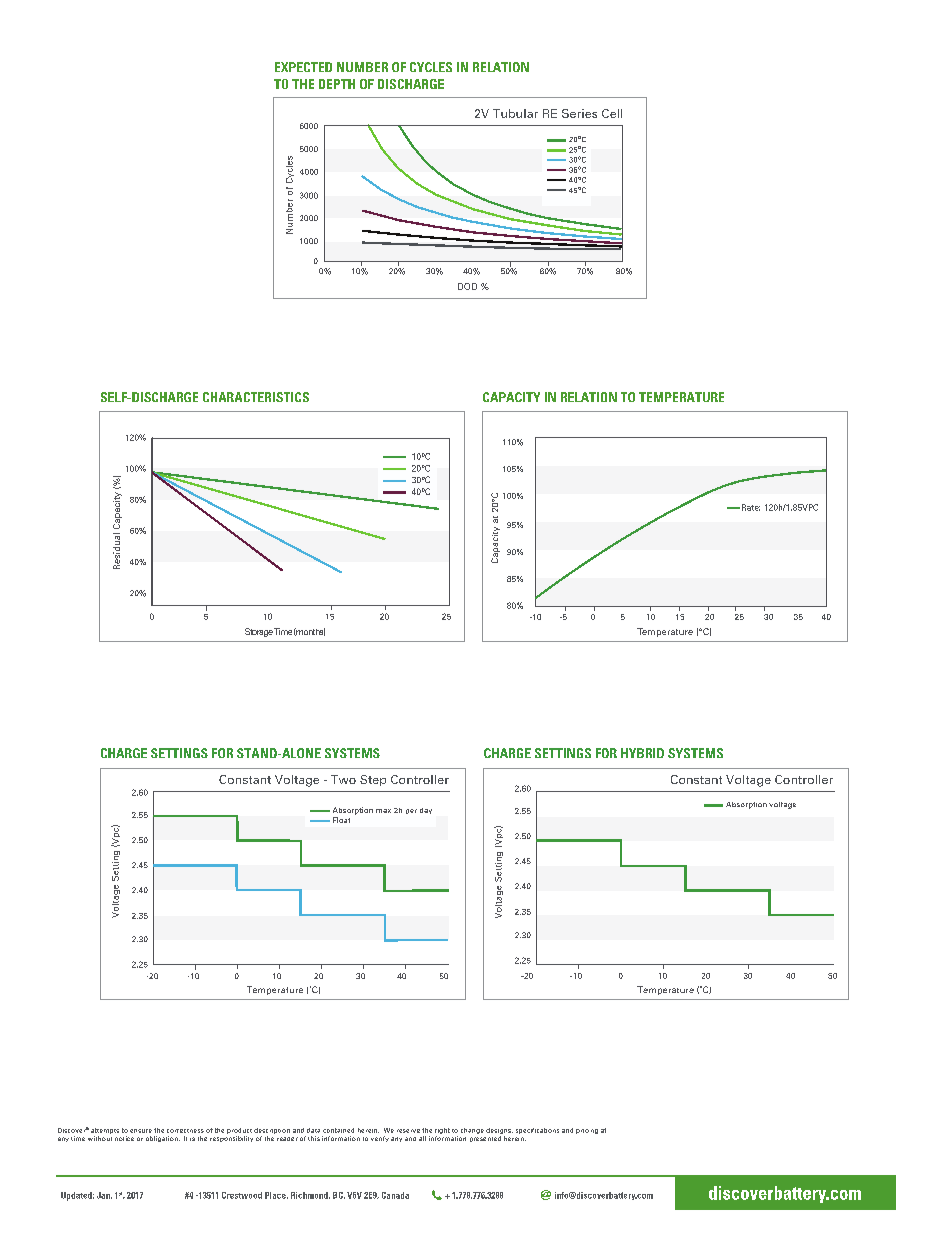 This screenshot has width=952, height=1233. What do you see at coordinates (259, 632) in the screenshot?
I see `Storage` at bounding box center [259, 632].
